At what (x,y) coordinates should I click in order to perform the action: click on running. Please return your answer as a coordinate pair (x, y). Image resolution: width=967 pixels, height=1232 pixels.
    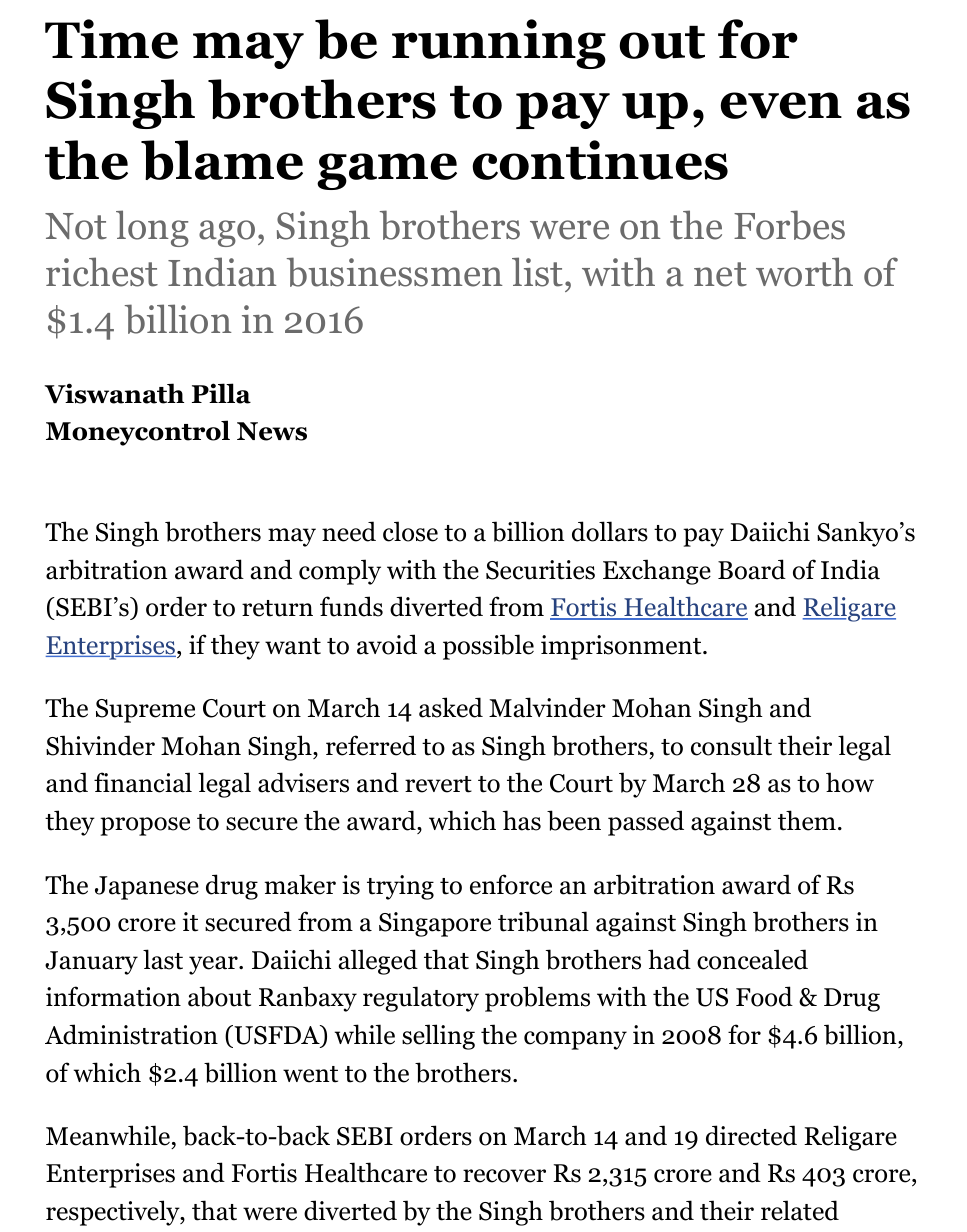
    Looking at the image, I should click on (499, 44).
